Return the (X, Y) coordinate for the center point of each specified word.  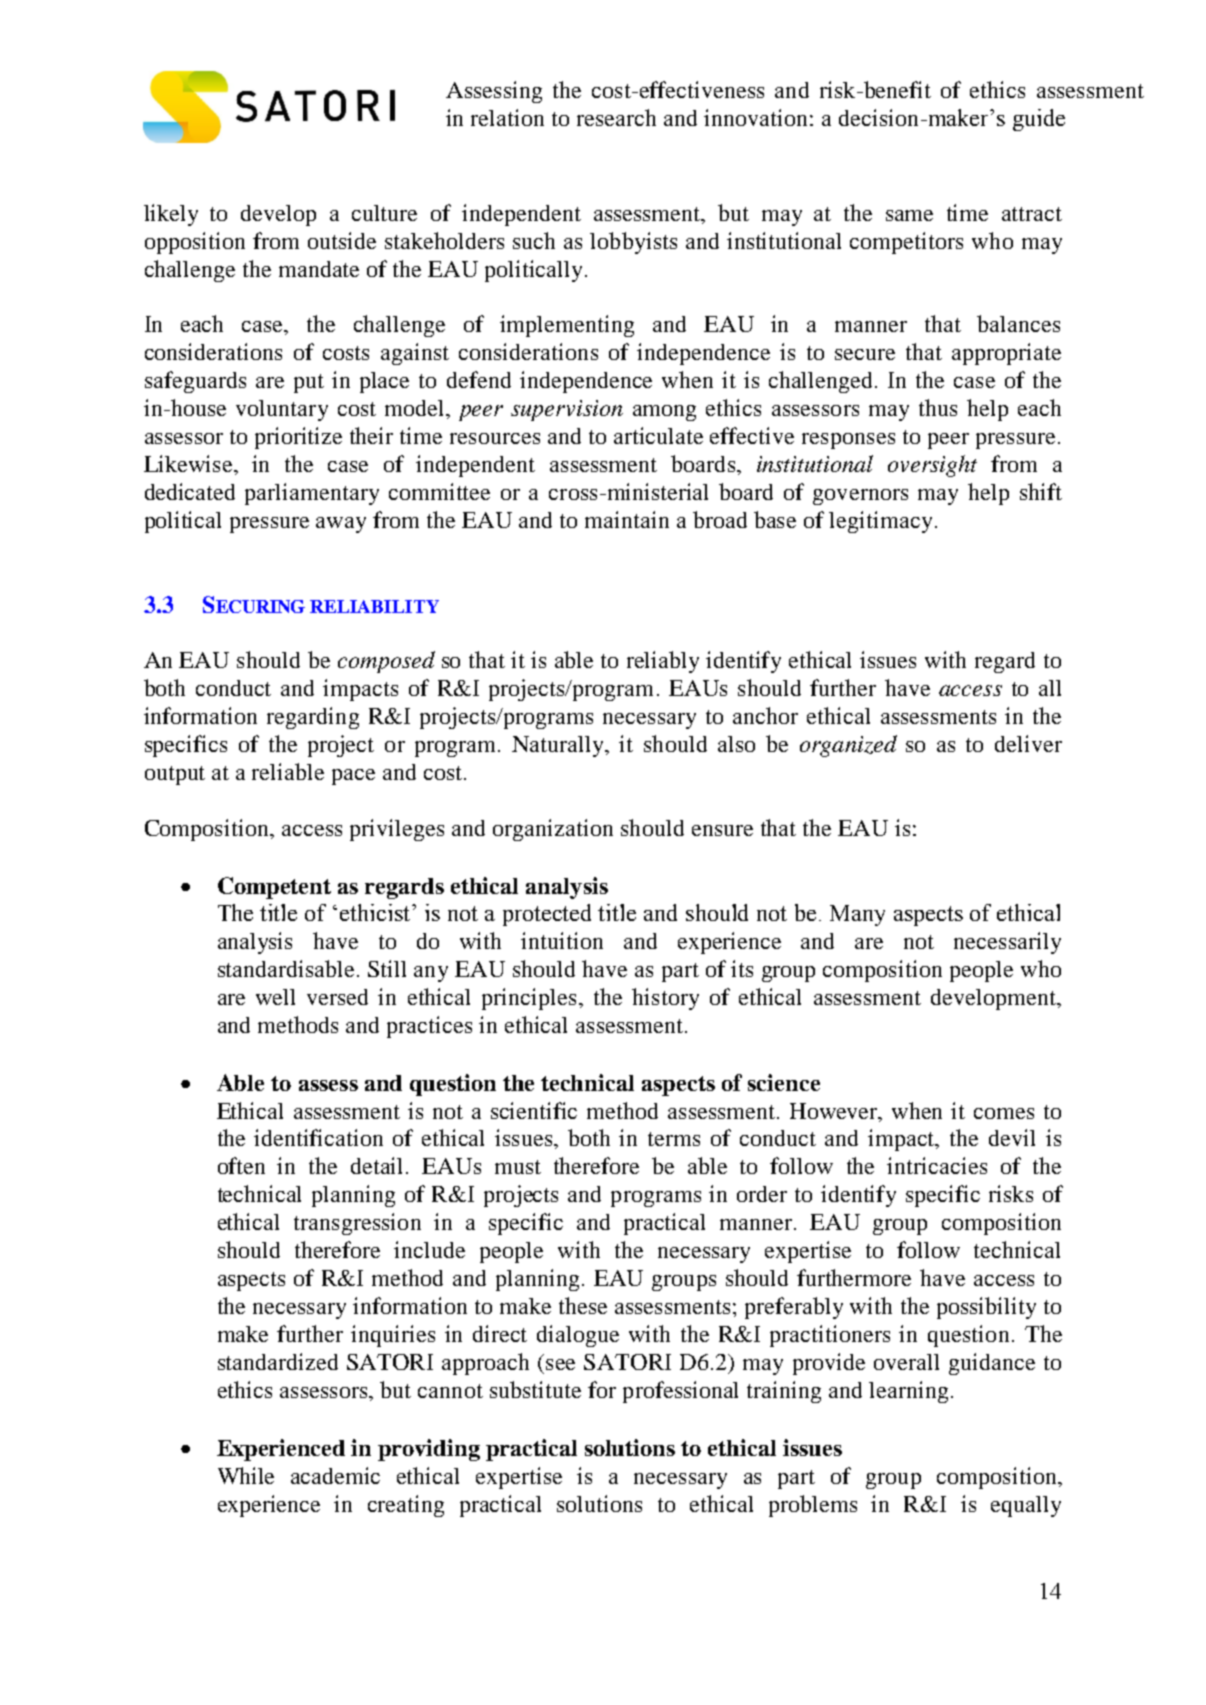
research (616, 117)
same (909, 215)
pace (353, 777)
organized (848, 746)
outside (342, 240)
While (246, 1475)
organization (553, 830)
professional (680, 1392)
